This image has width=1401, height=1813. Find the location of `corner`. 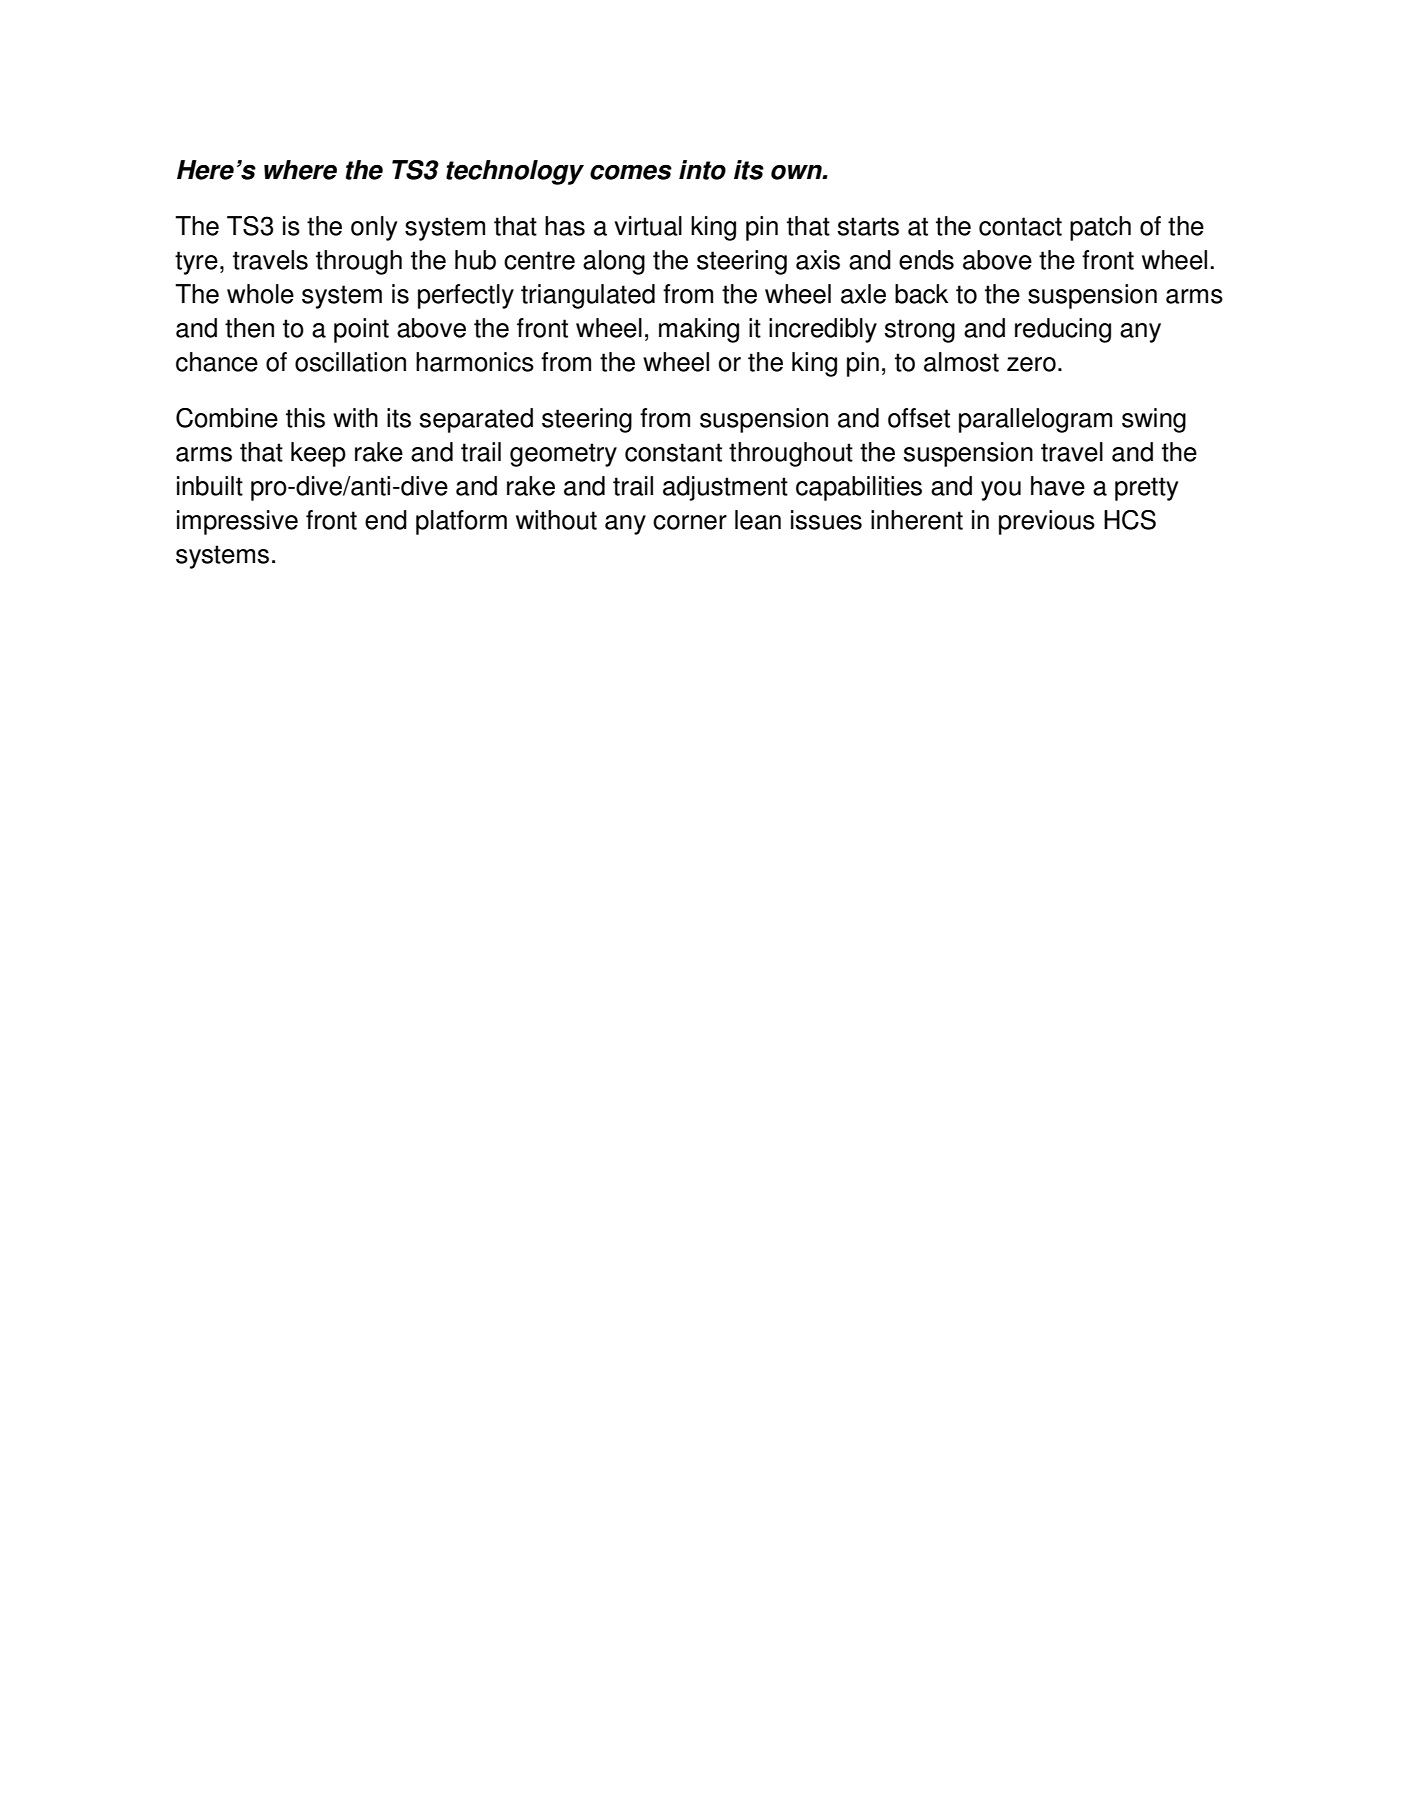

corner is located at coordinates (690, 522).
